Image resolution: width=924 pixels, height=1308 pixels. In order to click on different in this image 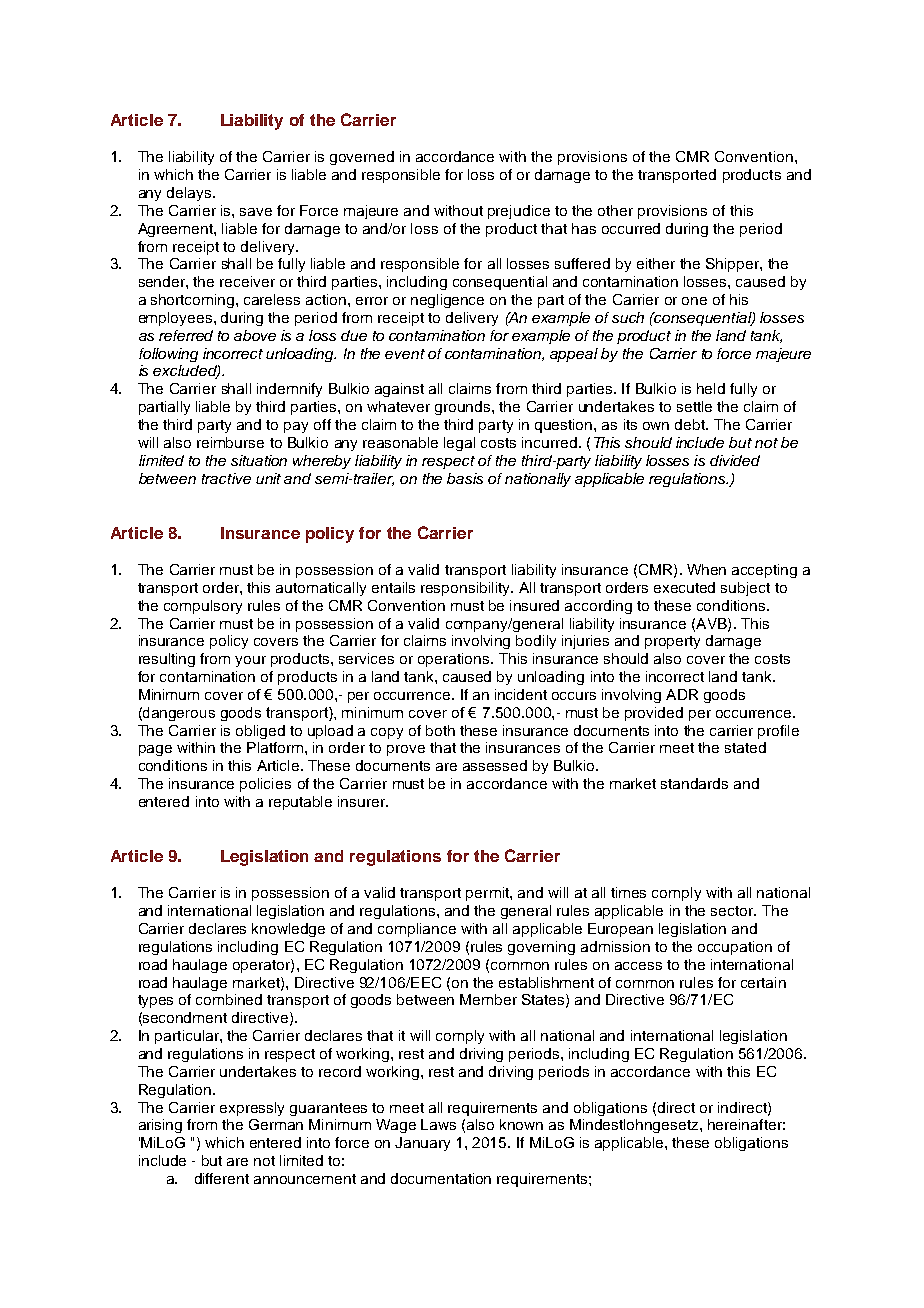, I will do `click(222, 1178)`.
